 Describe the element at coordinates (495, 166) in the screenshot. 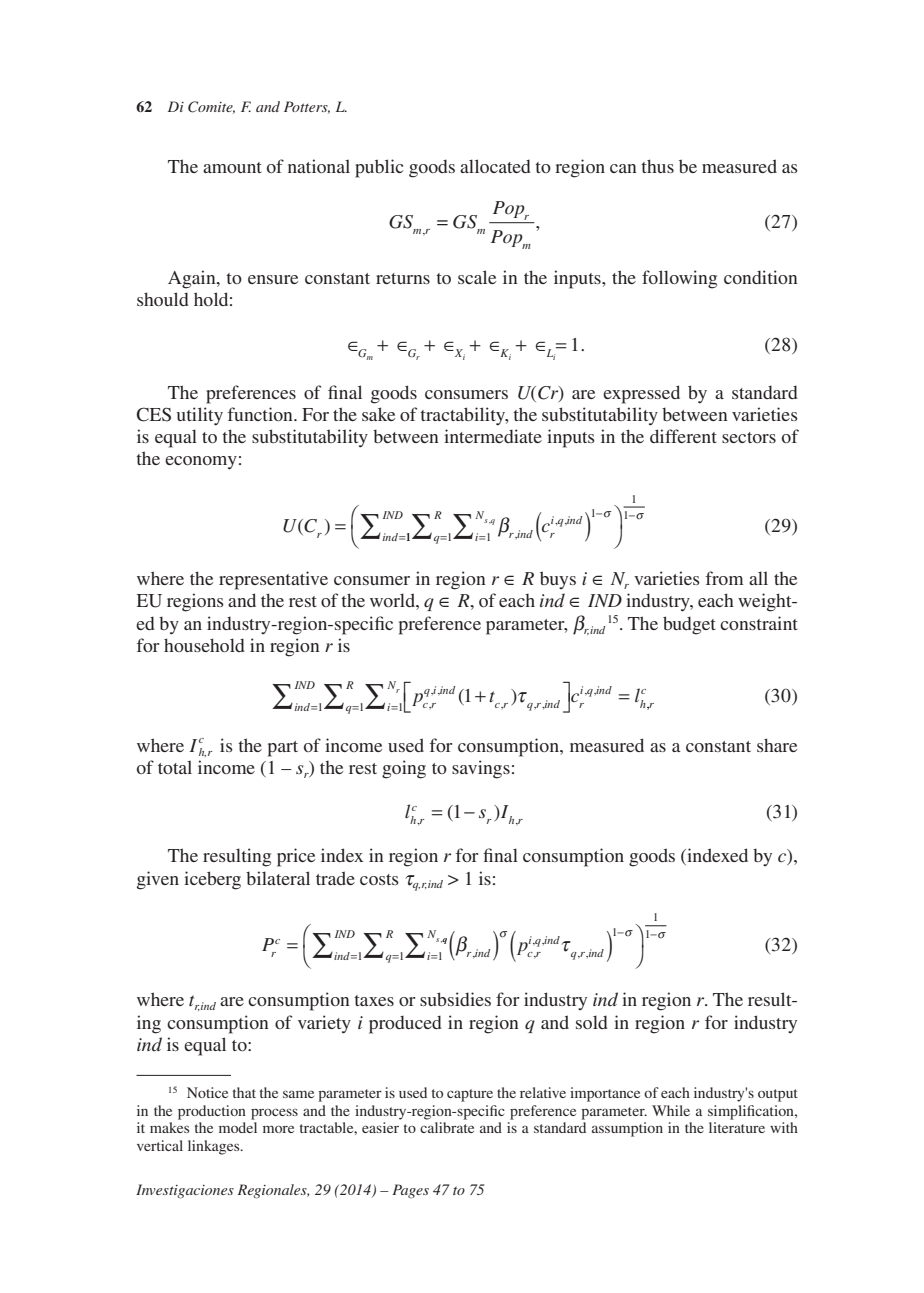

I see `allocated` at that location.
